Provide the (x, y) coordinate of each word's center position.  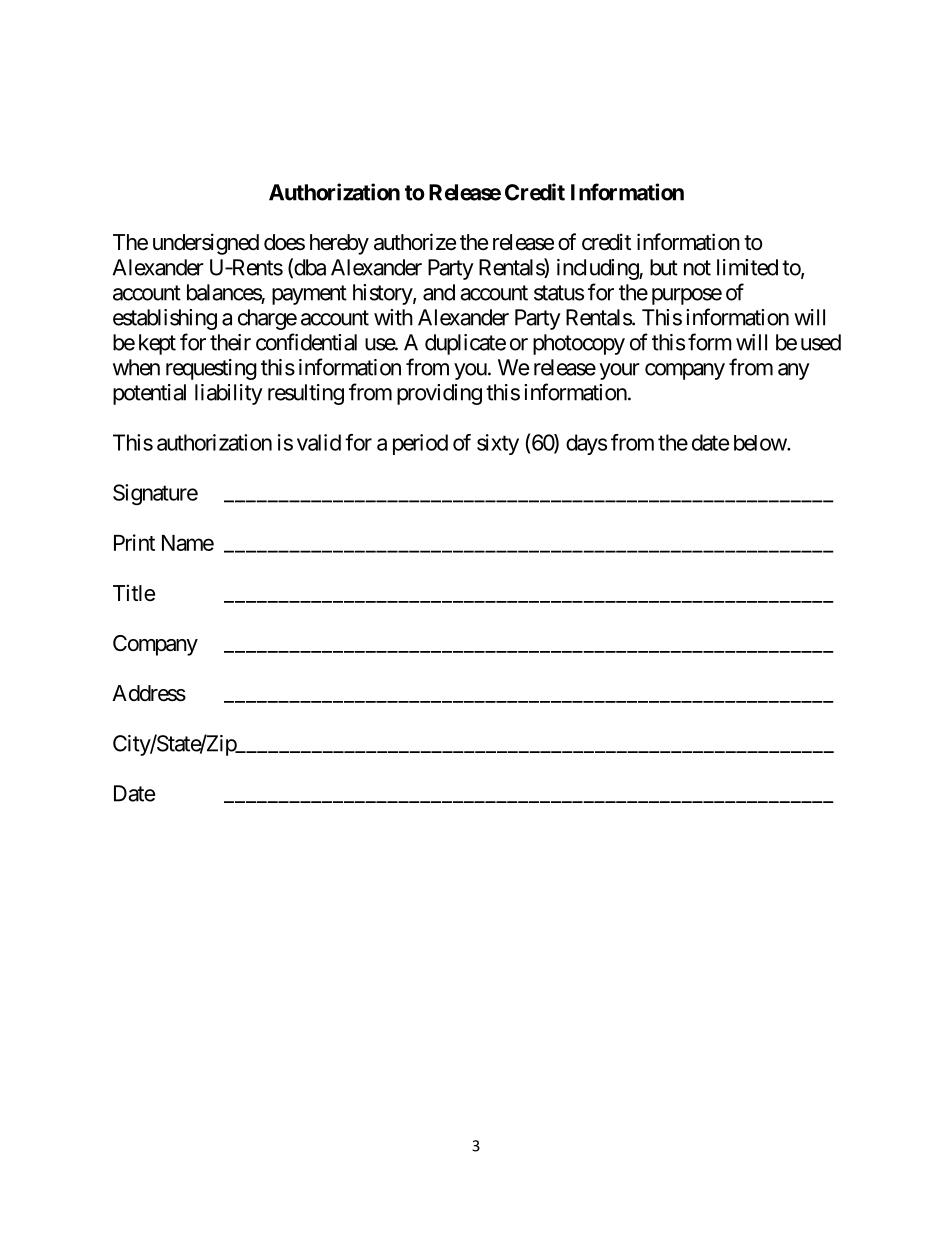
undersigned (206, 244)
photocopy (579, 344)
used (821, 342)
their (230, 342)
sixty (498, 444)
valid (319, 442)
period (420, 444)
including (598, 269)
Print (134, 542)
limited (747, 267)
